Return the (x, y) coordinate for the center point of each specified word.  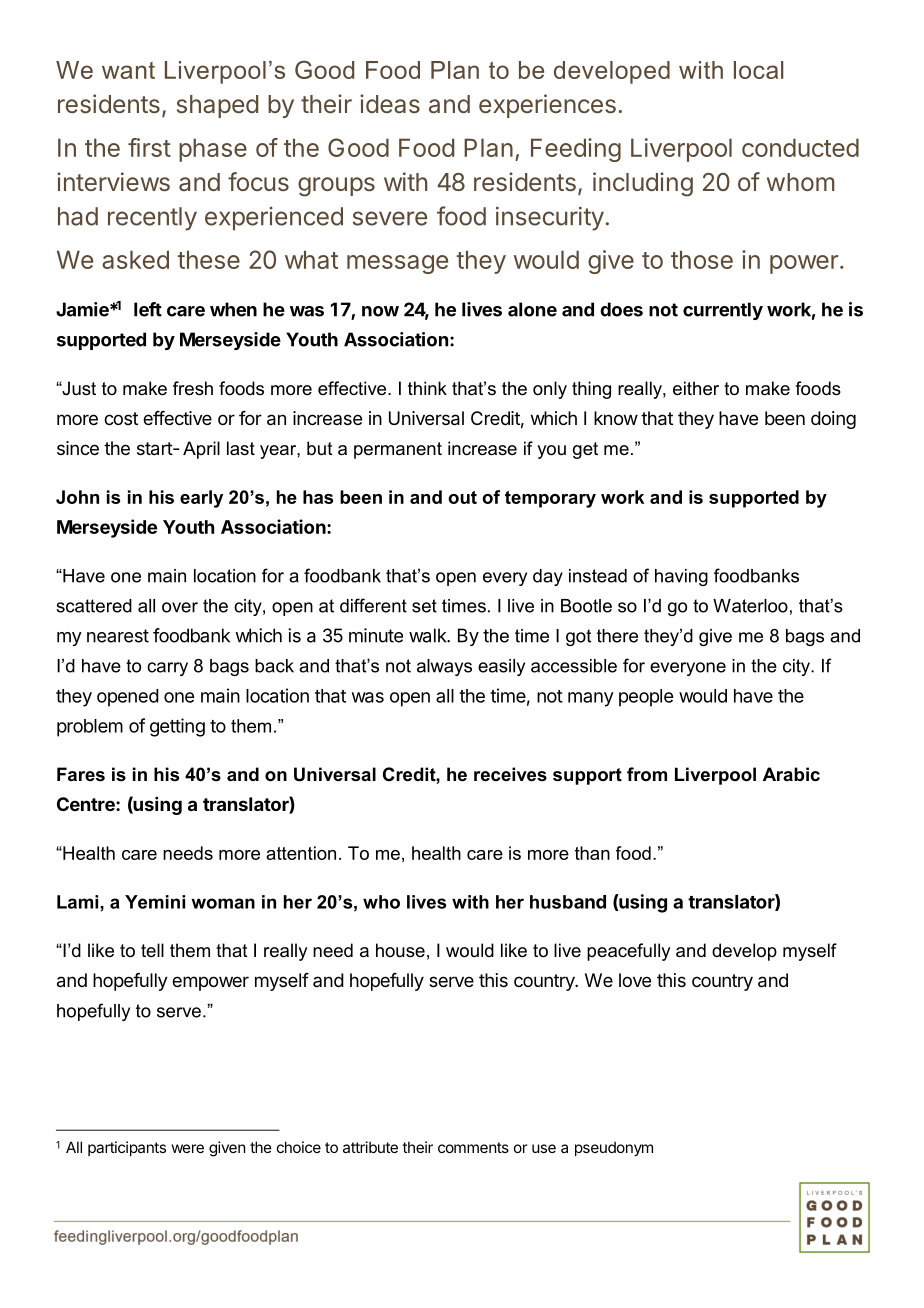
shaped (217, 106)
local (758, 70)
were (188, 1148)
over (180, 607)
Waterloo (750, 606)
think (427, 388)
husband (568, 902)
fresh (193, 388)
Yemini (155, 902)
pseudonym (614, 1149)
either (696, 388)
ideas (390, 103)
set (424, 606)
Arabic (791, 774)
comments (473, 1147)
